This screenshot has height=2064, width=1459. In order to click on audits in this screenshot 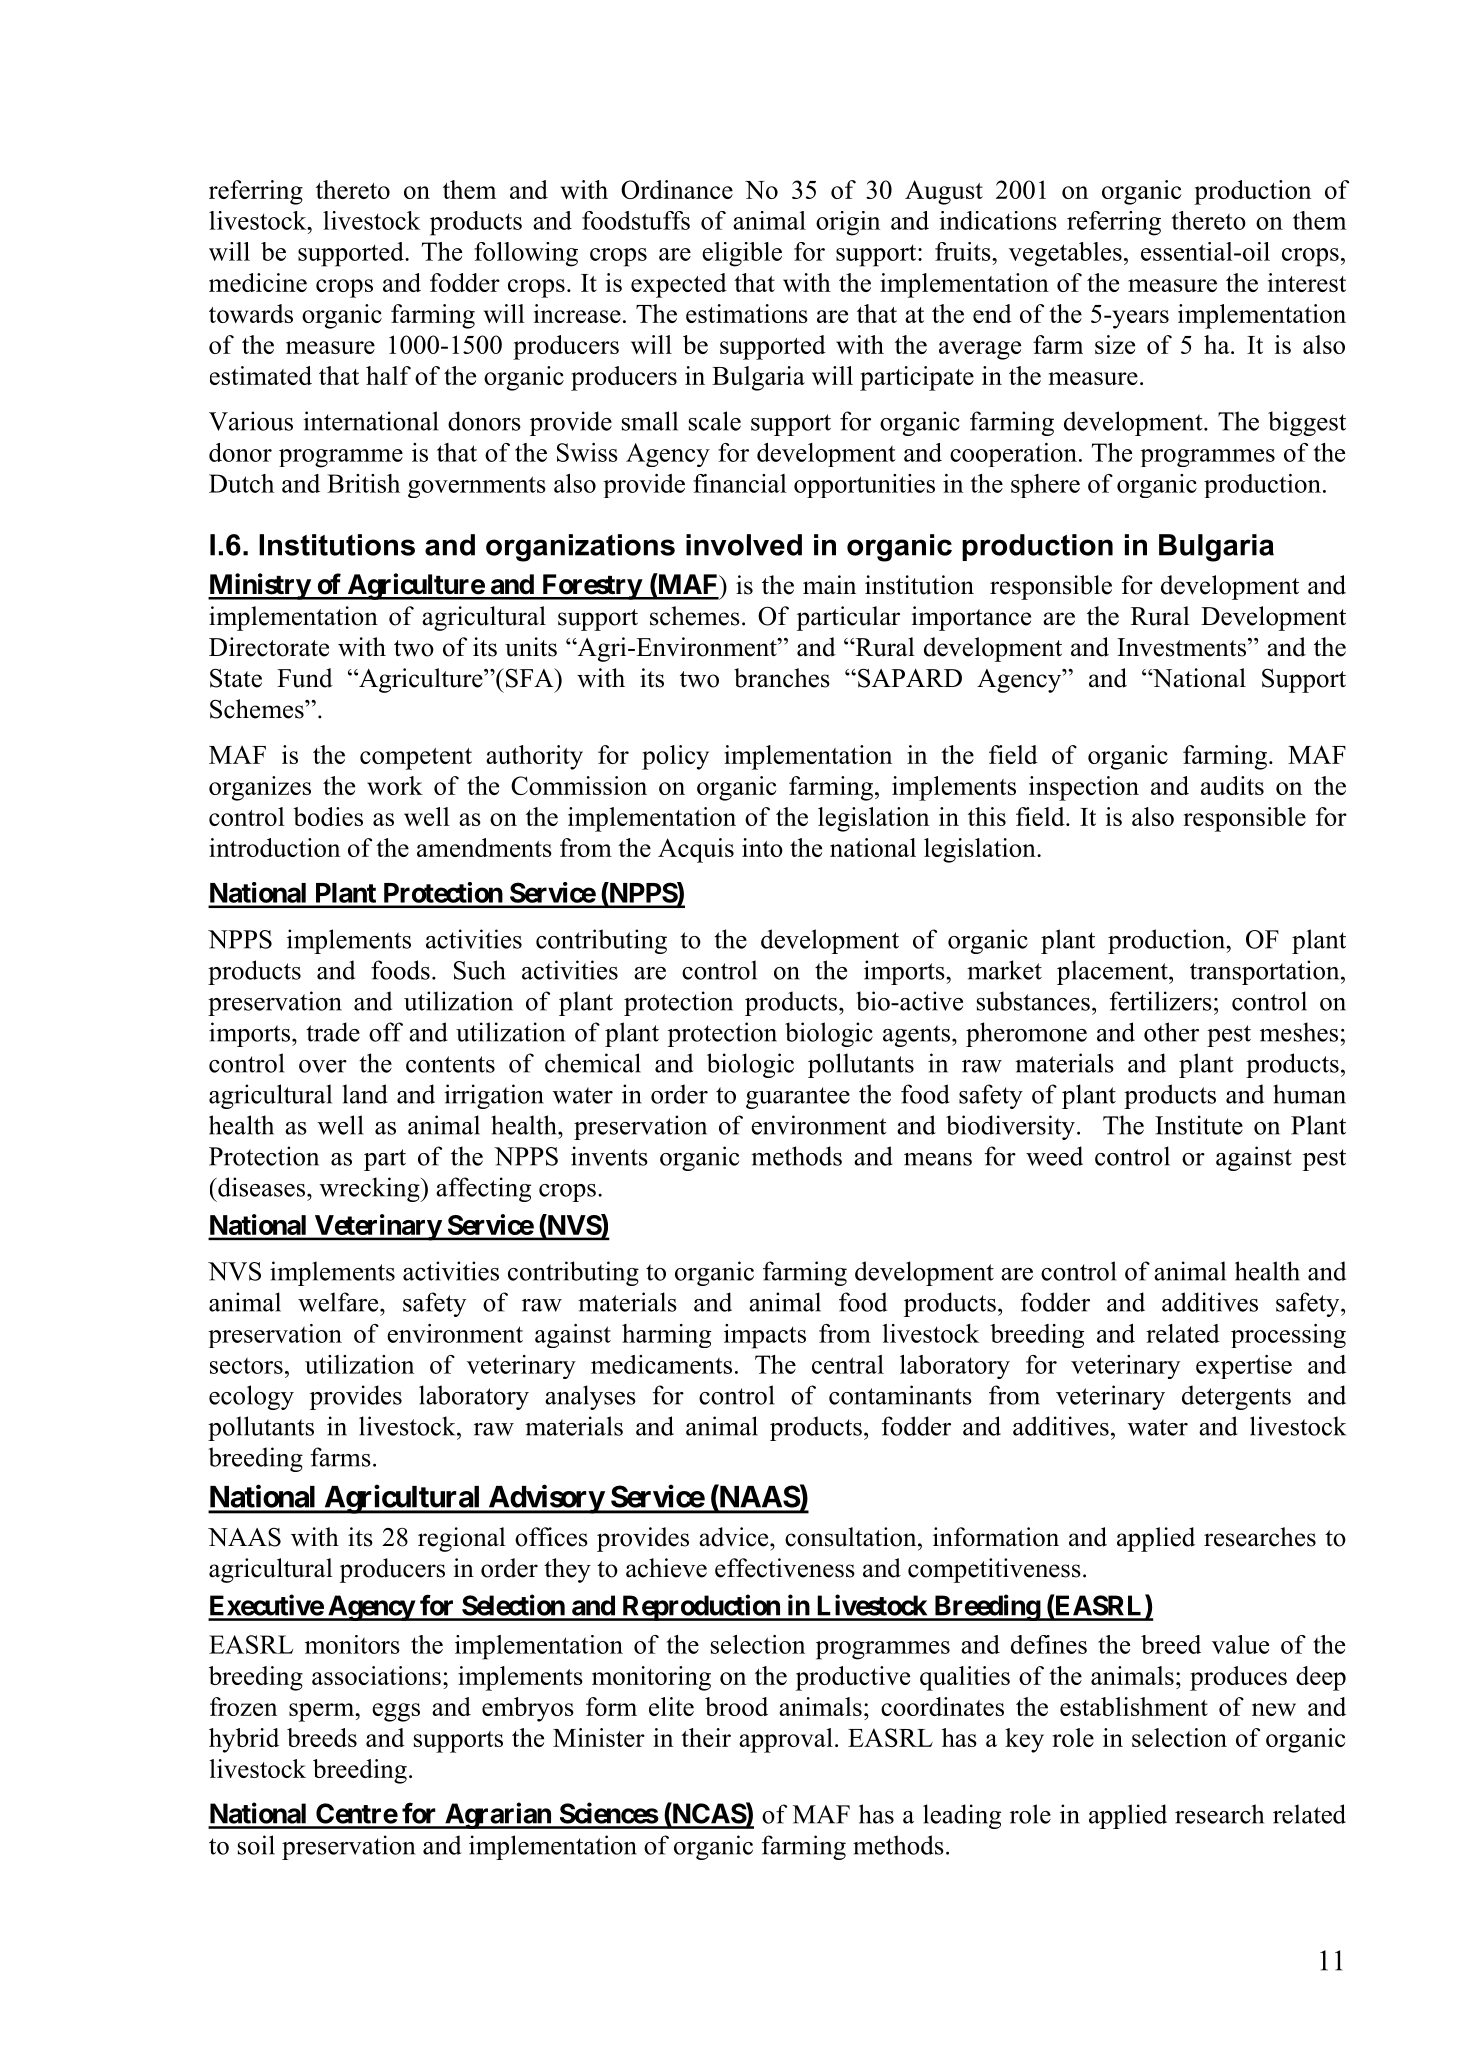, I will do `click(1232, 785)`.
